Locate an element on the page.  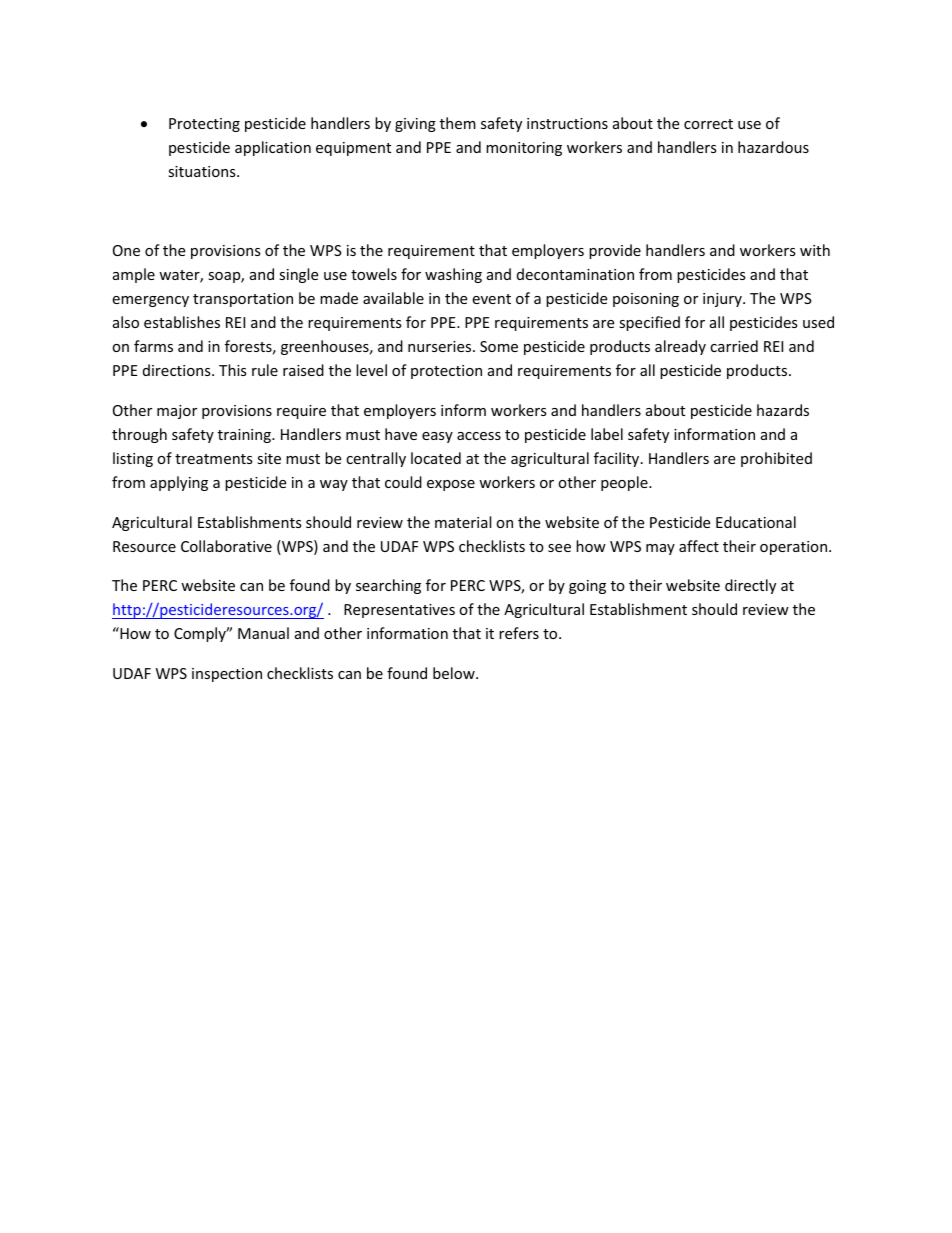
expose is located at coordinates (451, 485).
